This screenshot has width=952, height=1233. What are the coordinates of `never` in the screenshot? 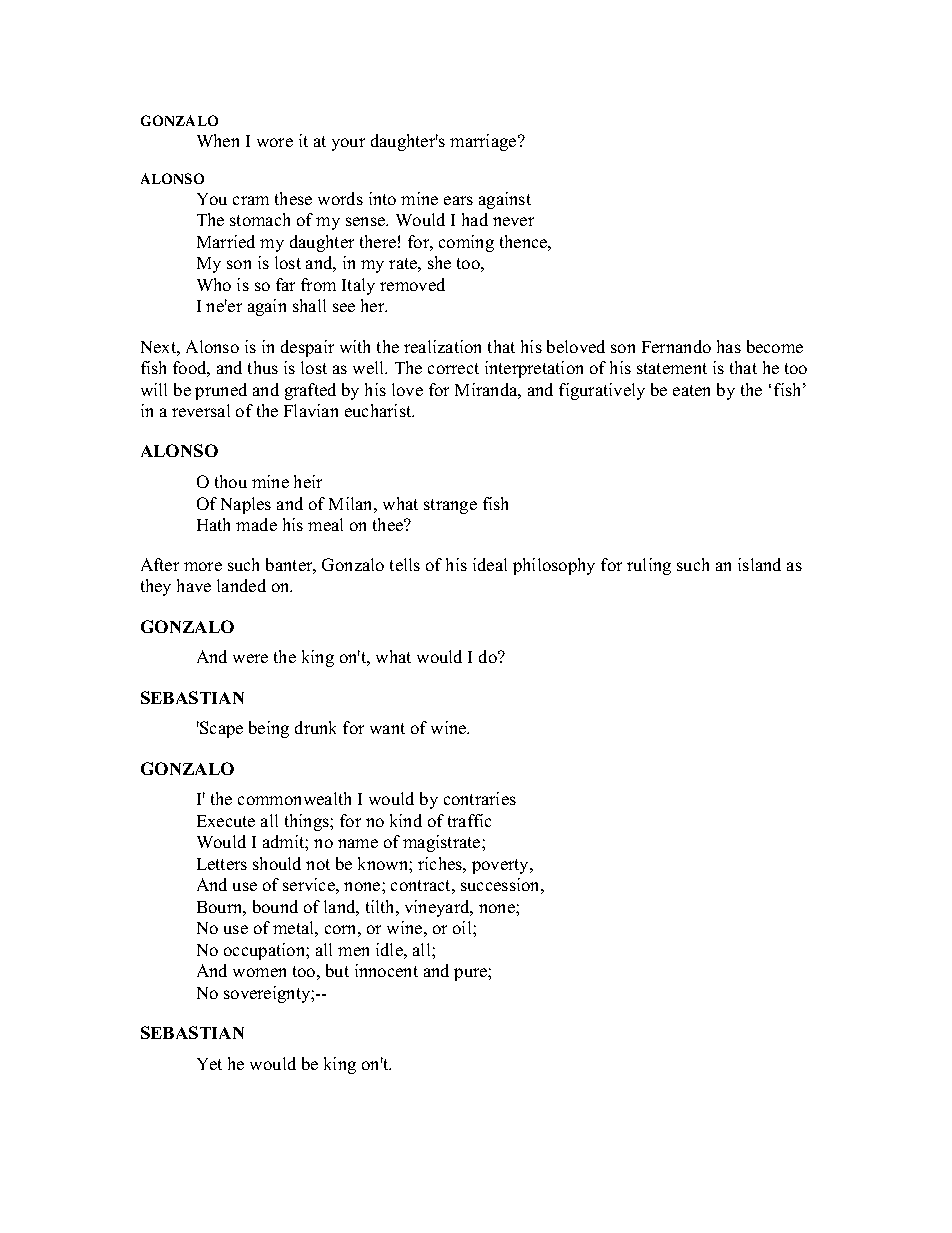 It's located at (513, 221).
